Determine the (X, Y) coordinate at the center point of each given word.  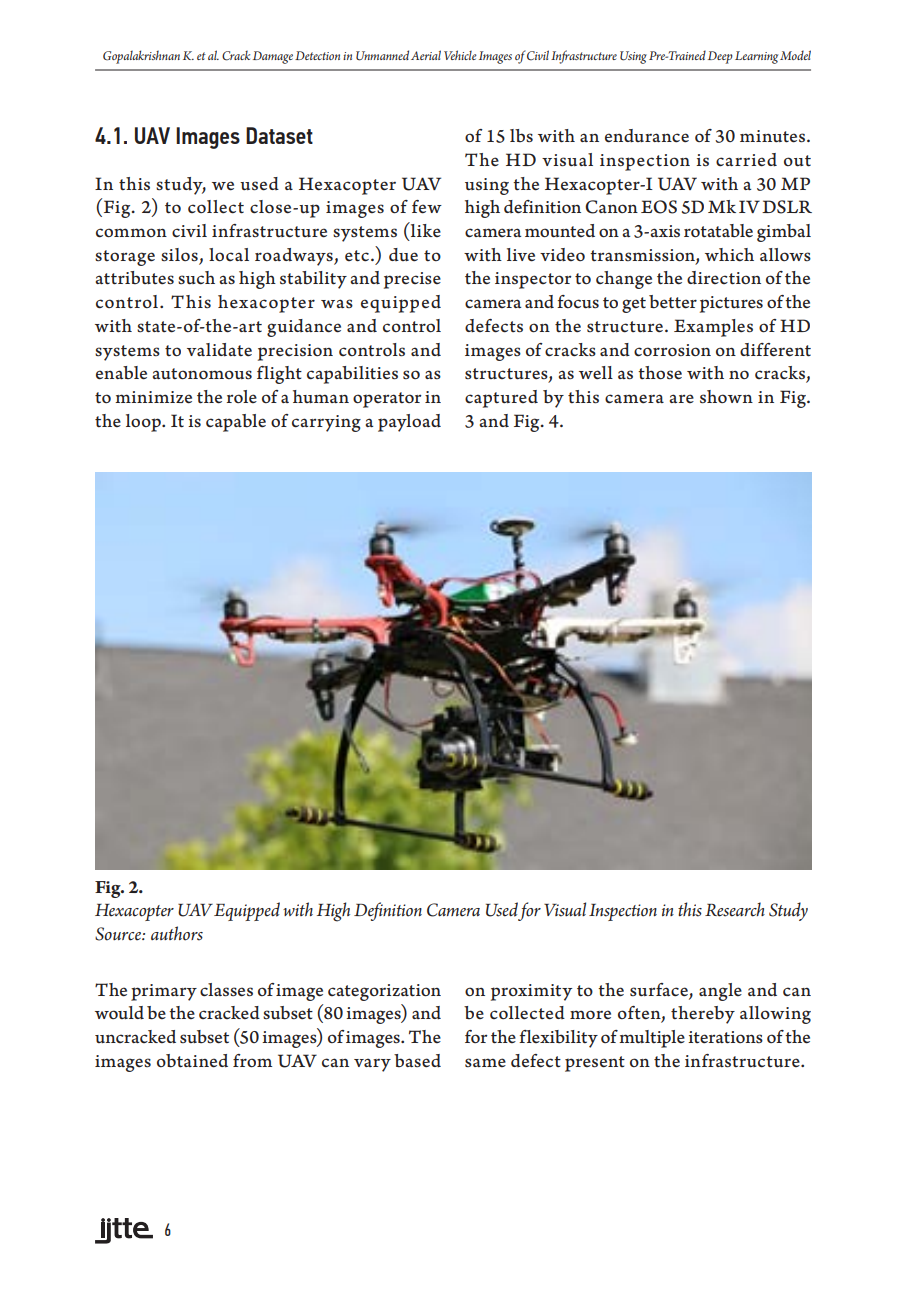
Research (735, 909)
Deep (720, 57)
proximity (531, 992)
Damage (273, 57)
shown (726, 397)
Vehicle (460, 55)
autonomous (202, 374)
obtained (192, 1061)
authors (177, 933)
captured (501, 399)
